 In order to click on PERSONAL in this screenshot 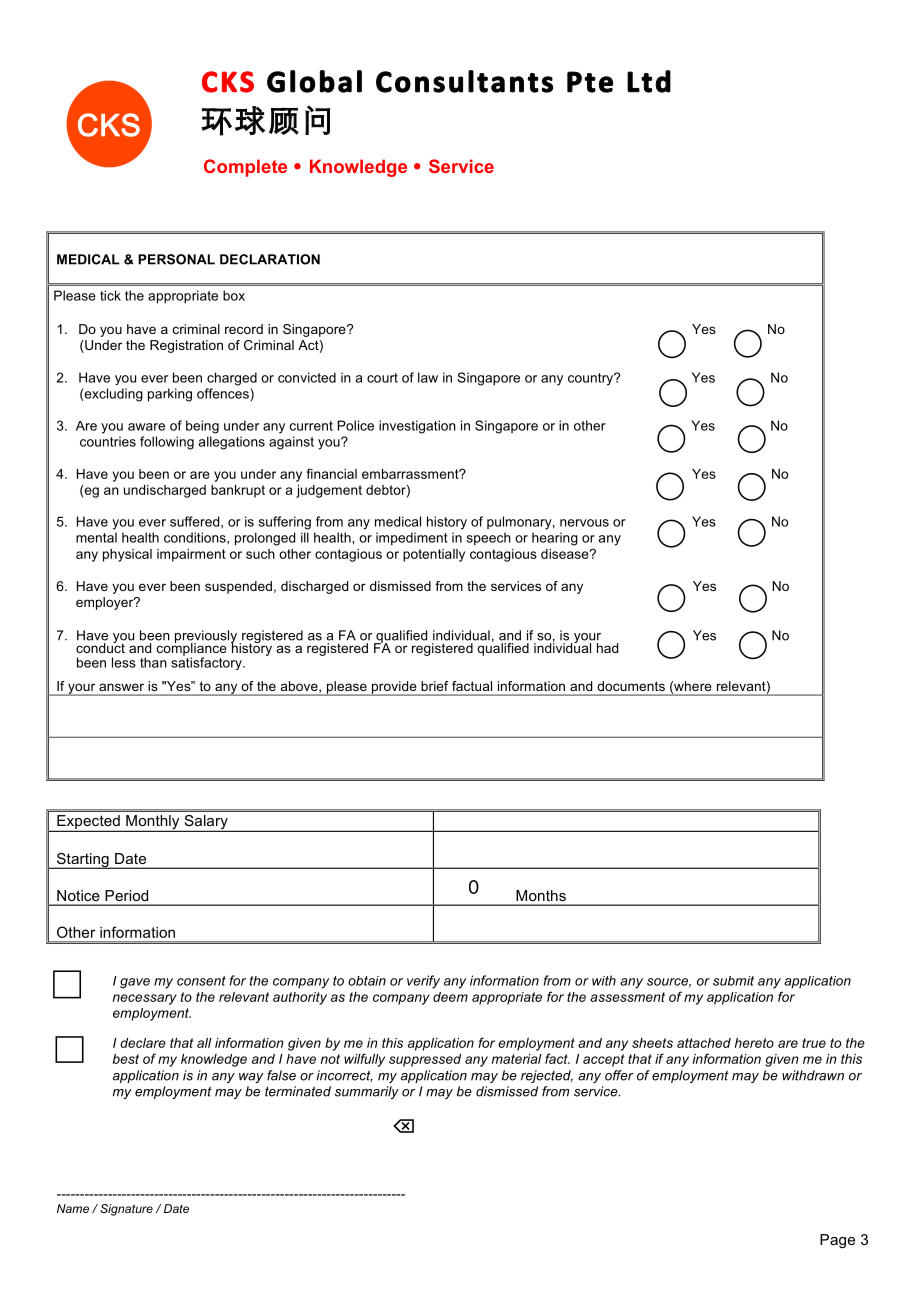, I will do `click(176, 259)`.
